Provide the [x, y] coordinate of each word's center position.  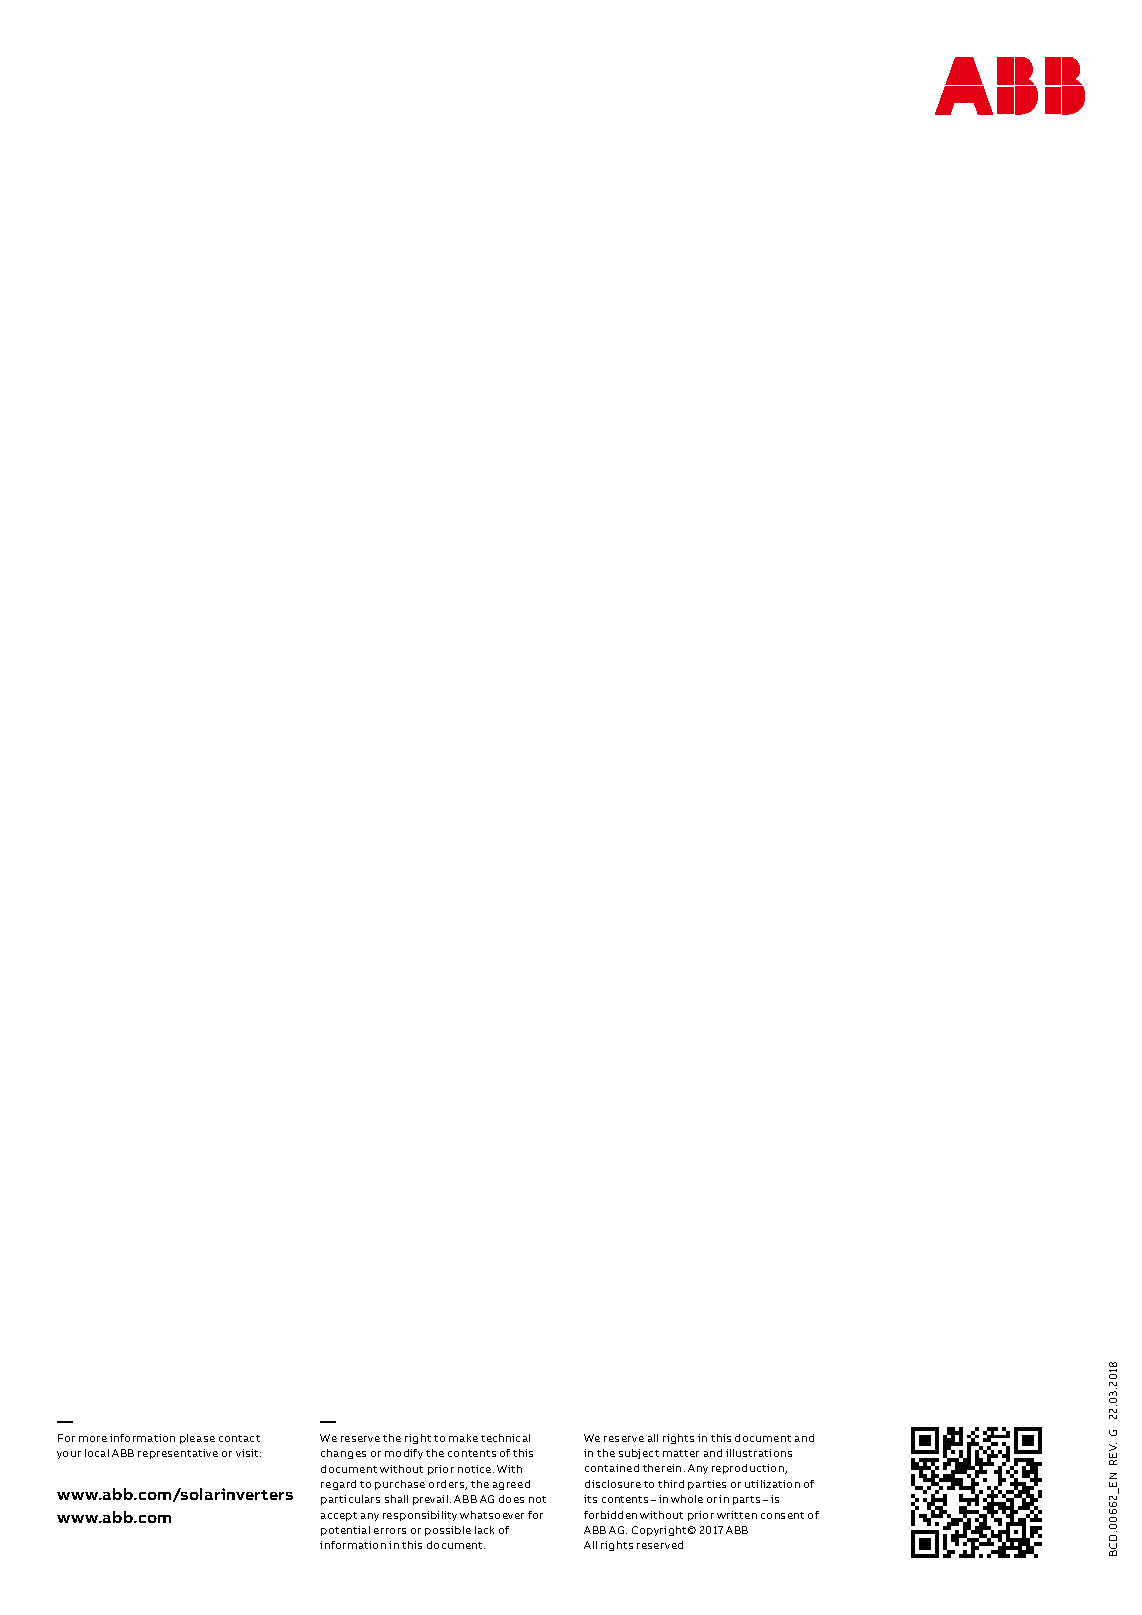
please [197, 1439]
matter [681, 1453]
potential [345, 1531]
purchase [400, 1485]
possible [448, 1531]
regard [338, 1485]
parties [707, 1485]
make [463, 1438]
